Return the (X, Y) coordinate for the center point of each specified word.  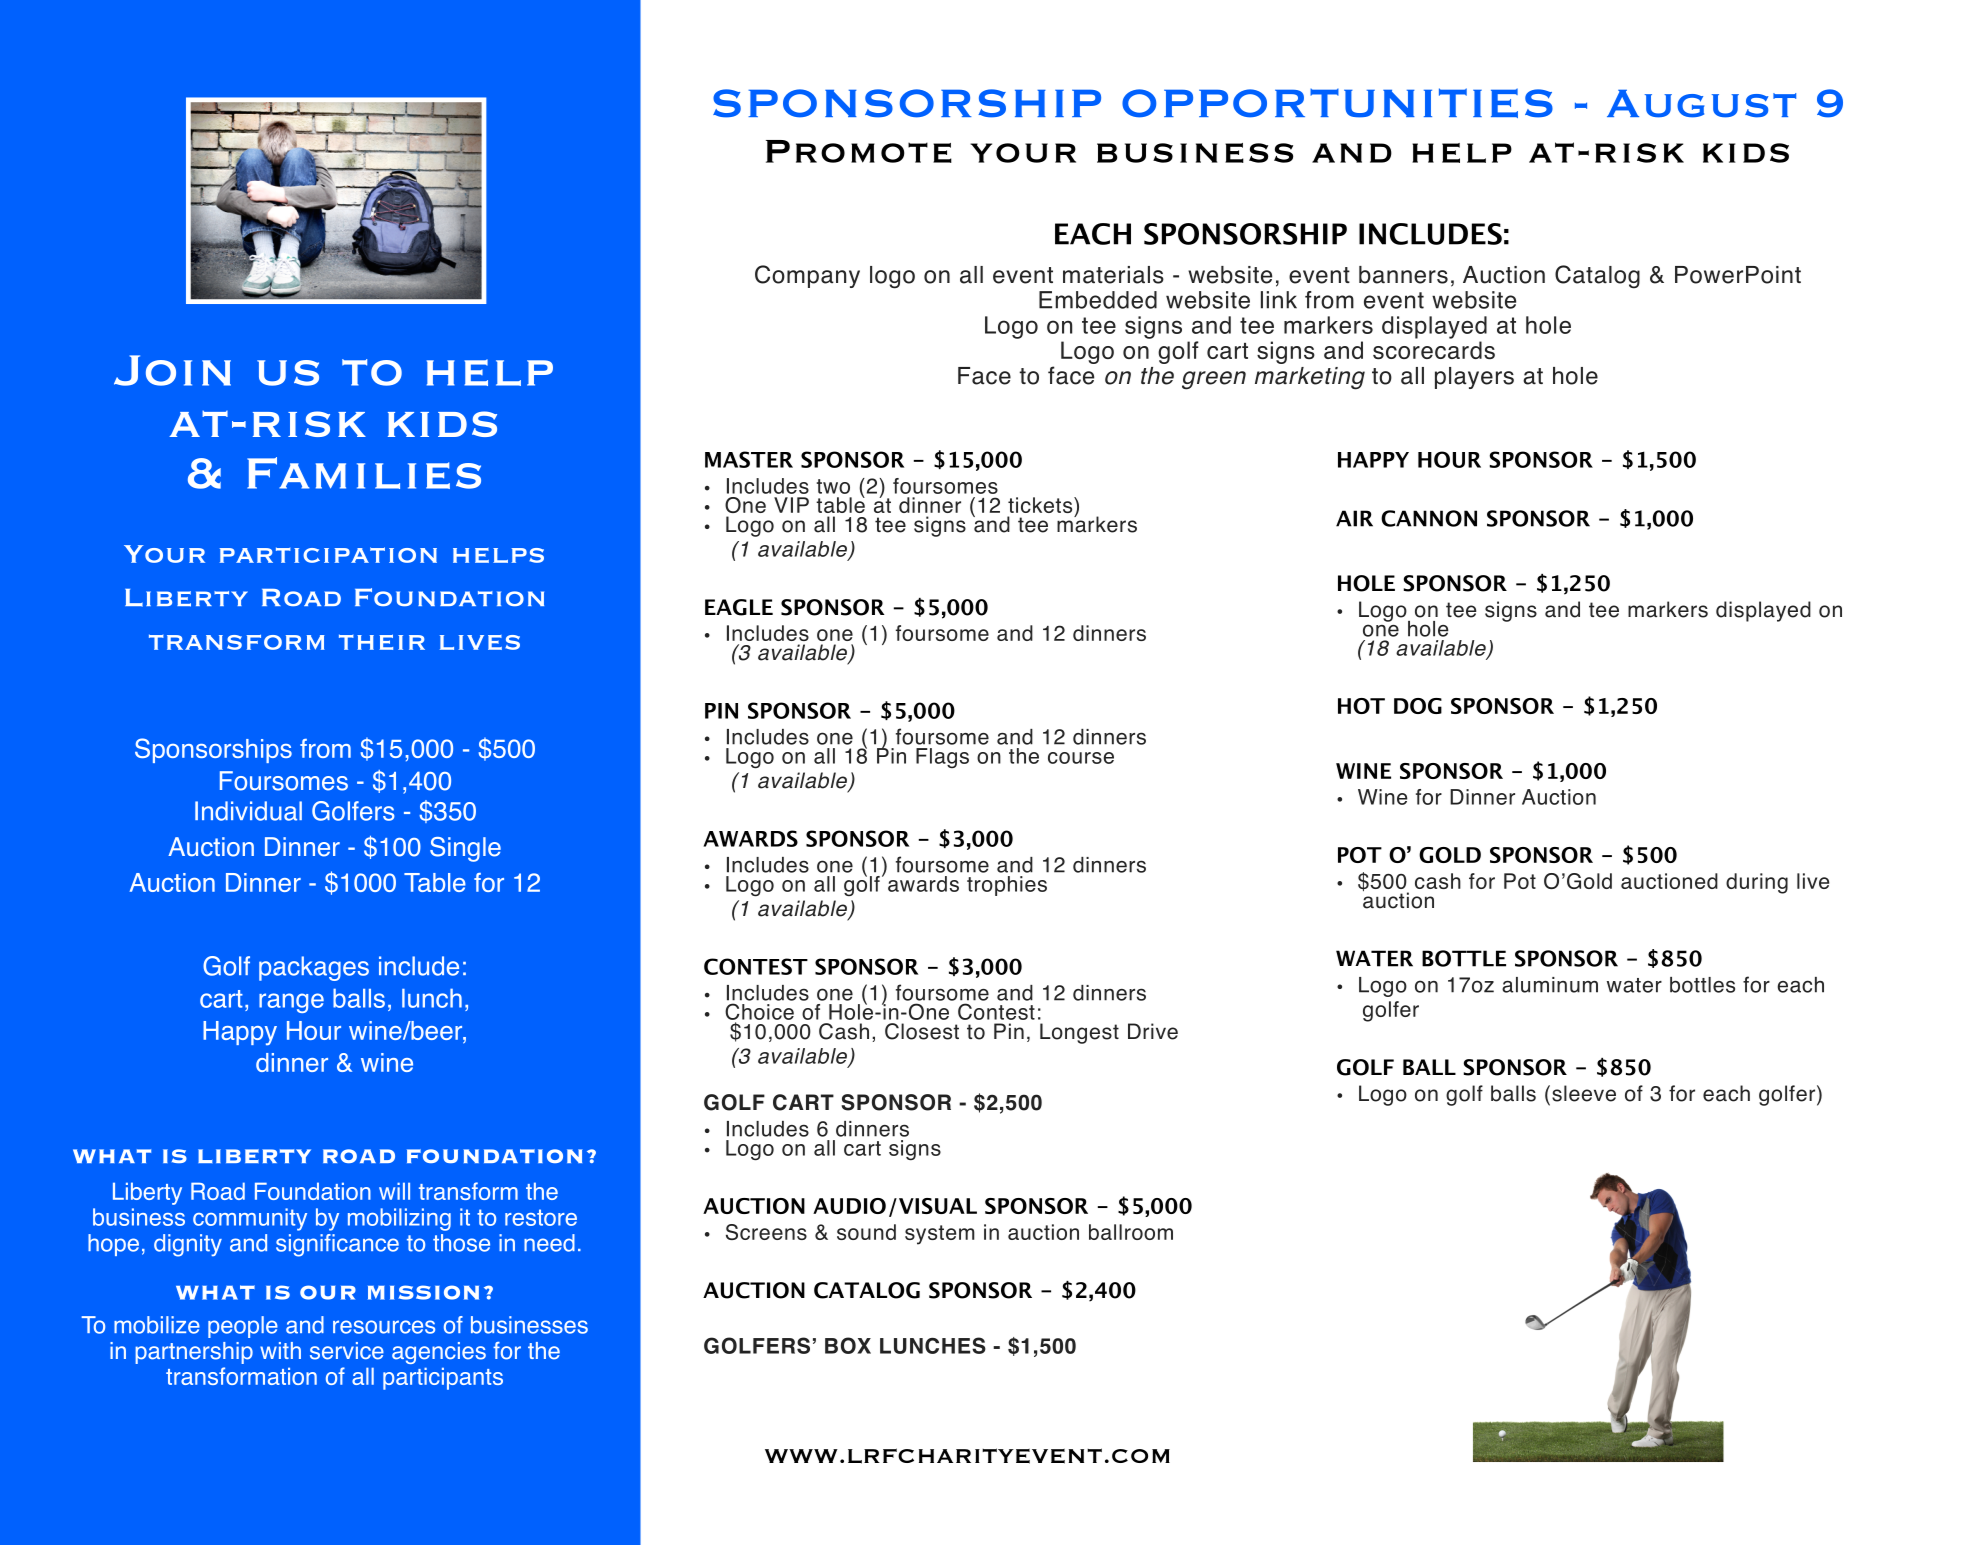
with (280, 1350)
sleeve (1584, 1093)
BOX (848, 1345)
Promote (859, 151)
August (1701, 104)
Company (807, 276)
